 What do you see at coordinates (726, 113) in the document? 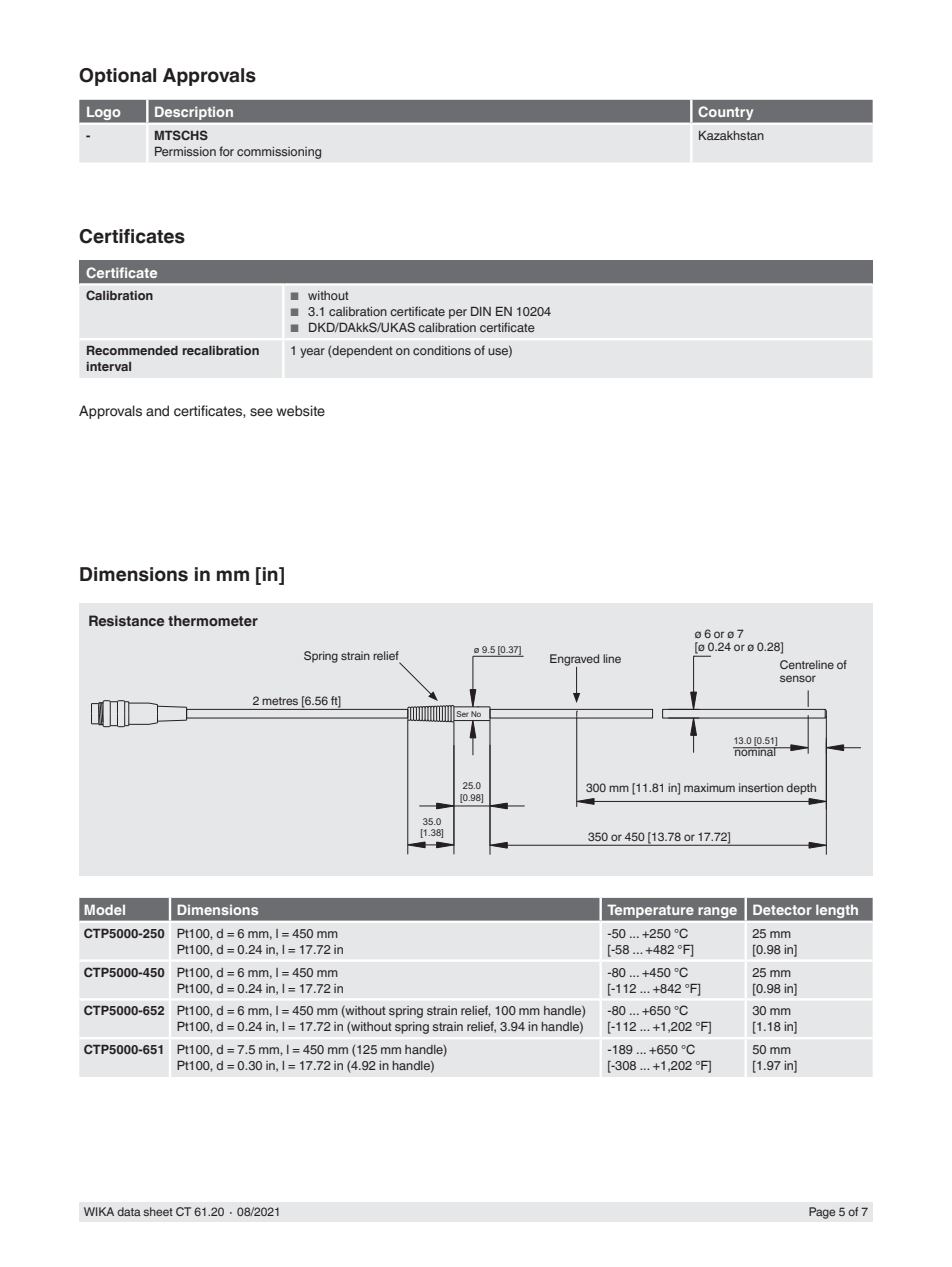
I see `Country` at bounding box center [726, 113].
